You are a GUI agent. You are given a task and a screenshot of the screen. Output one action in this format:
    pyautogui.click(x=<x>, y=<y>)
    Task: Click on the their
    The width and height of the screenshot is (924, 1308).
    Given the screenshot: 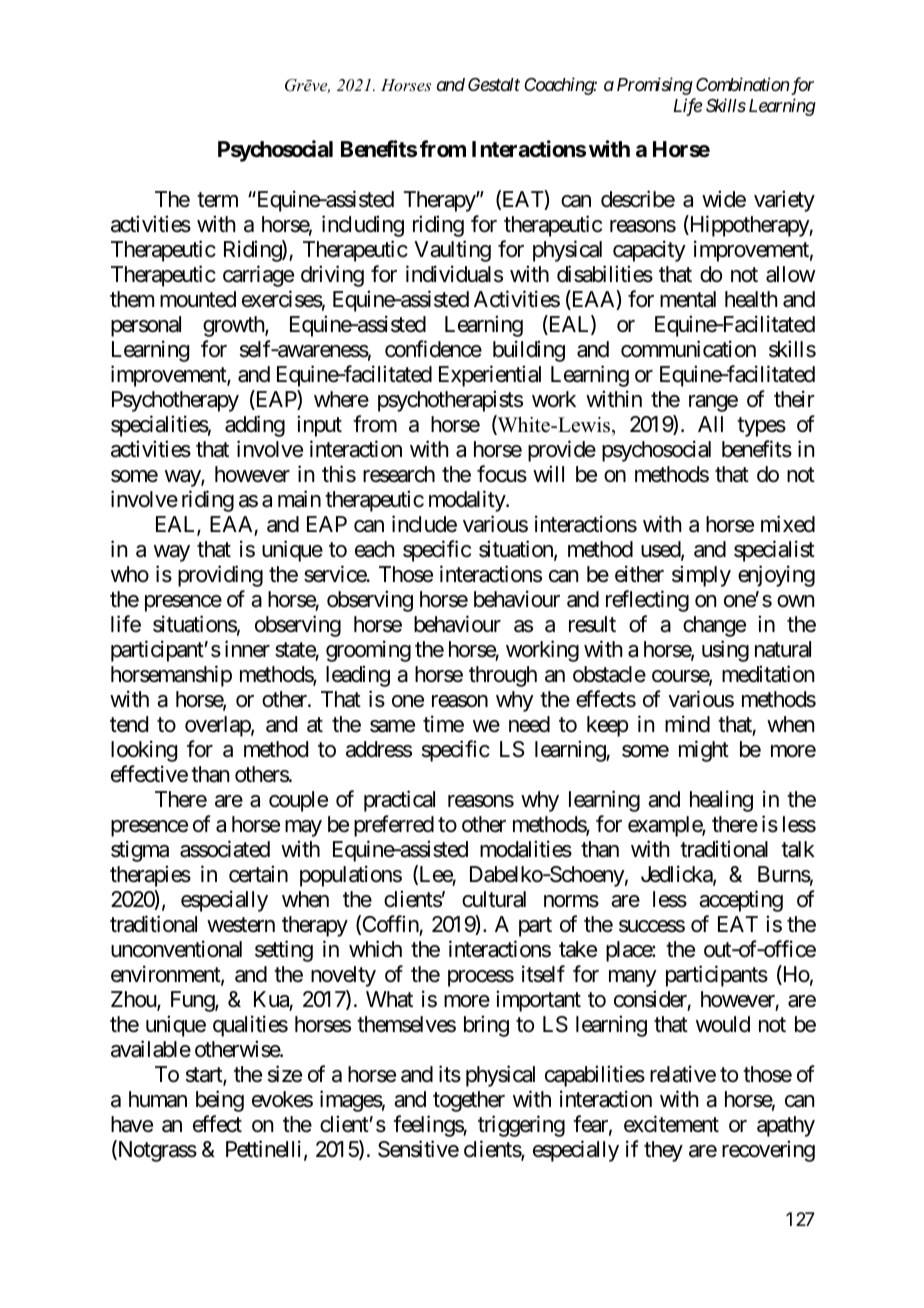 What is the action you would take?
    pyautogui.click(x=794, y=399)
